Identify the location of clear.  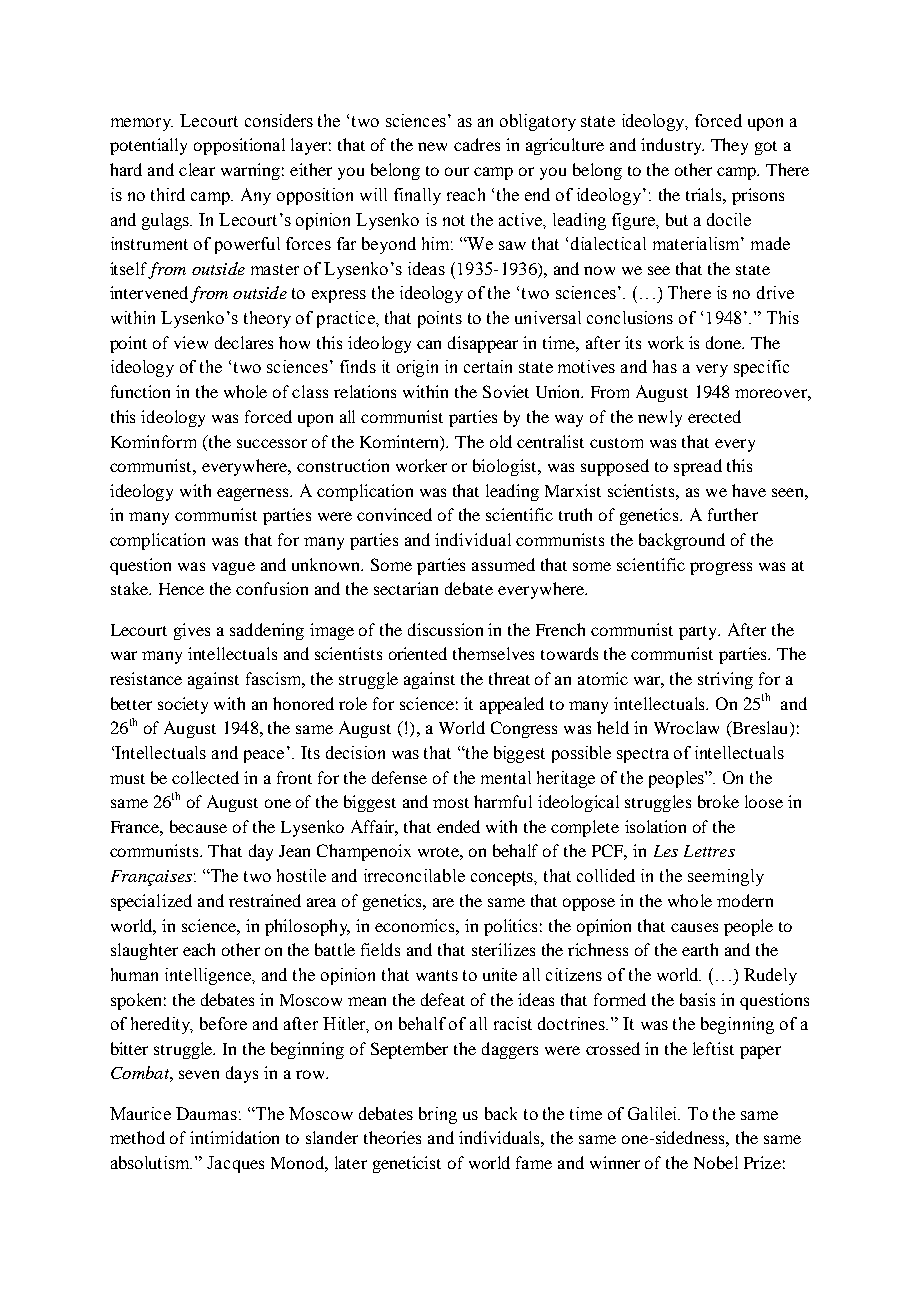
(197, 169).
